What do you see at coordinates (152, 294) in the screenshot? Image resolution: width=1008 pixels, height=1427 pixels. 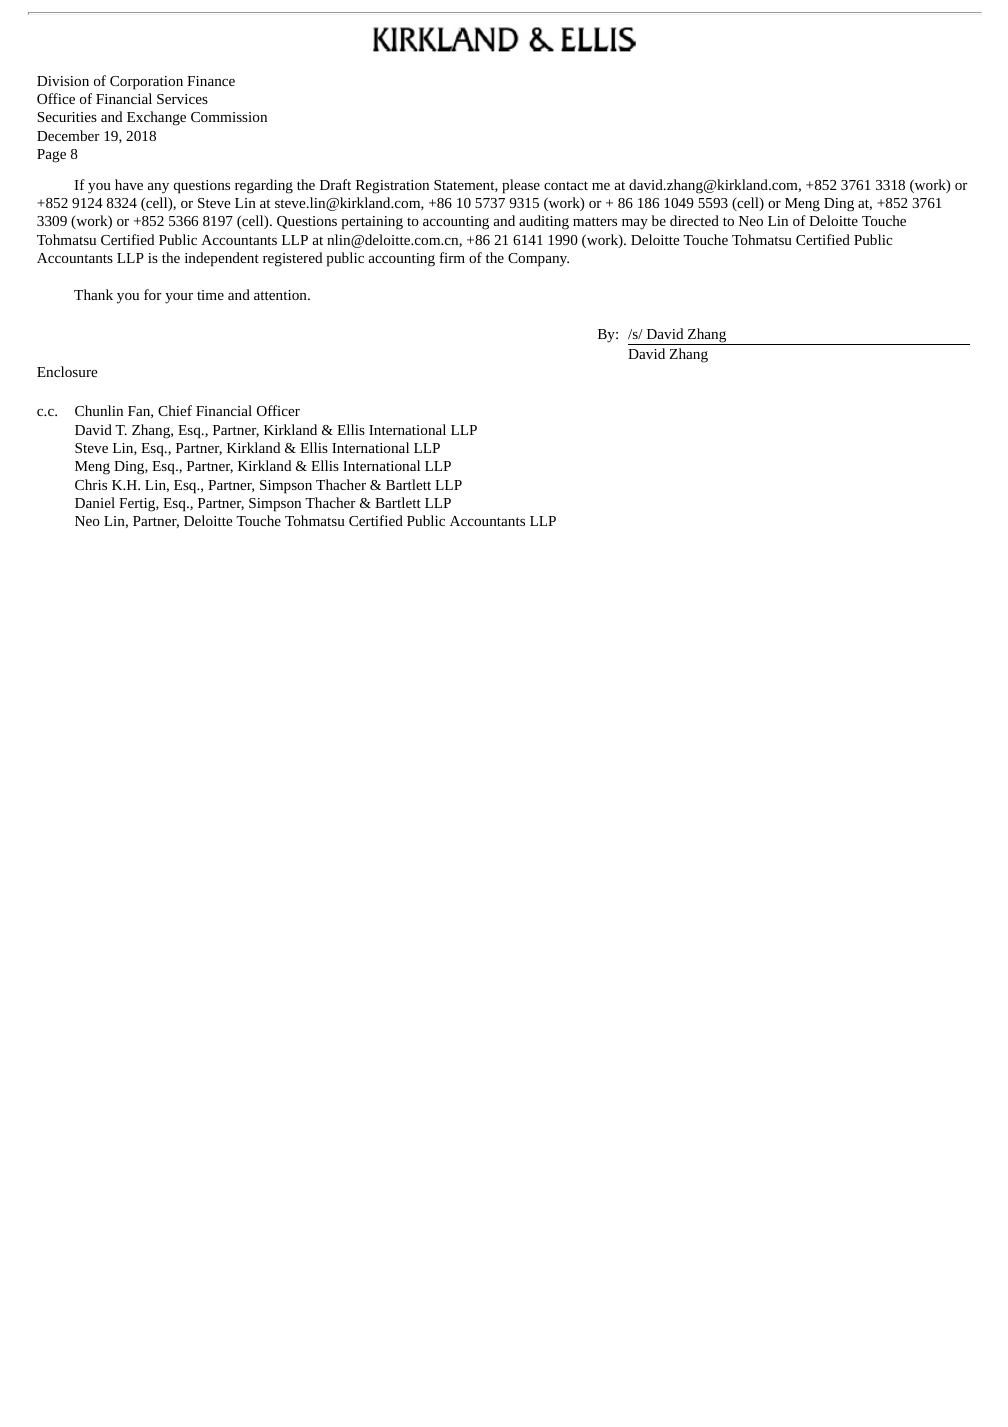 I see `for` at bounding box center [152, 294].
